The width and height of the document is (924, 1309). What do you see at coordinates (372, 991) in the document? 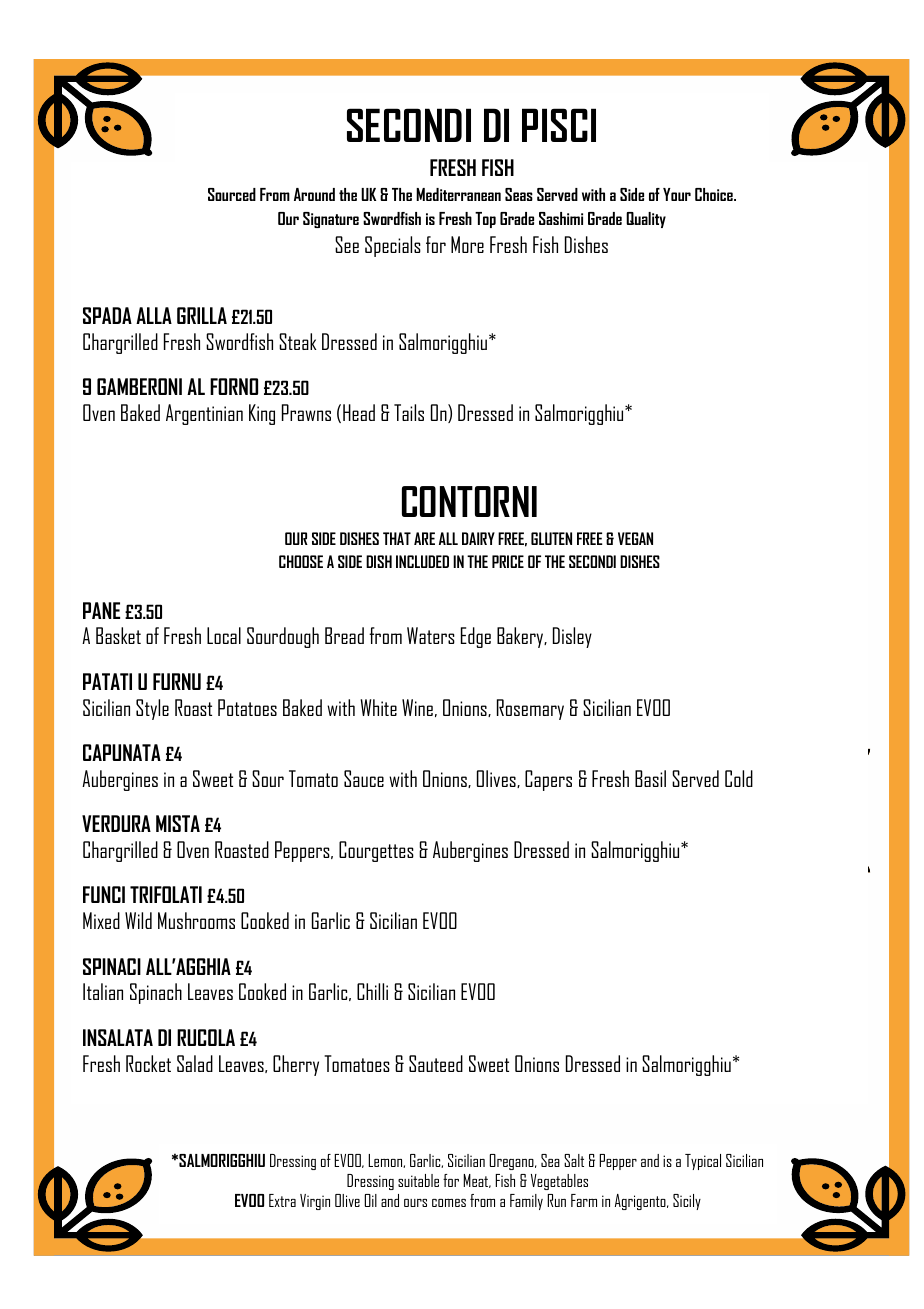
I see `Chilli` at bounding box center [372, 991].
